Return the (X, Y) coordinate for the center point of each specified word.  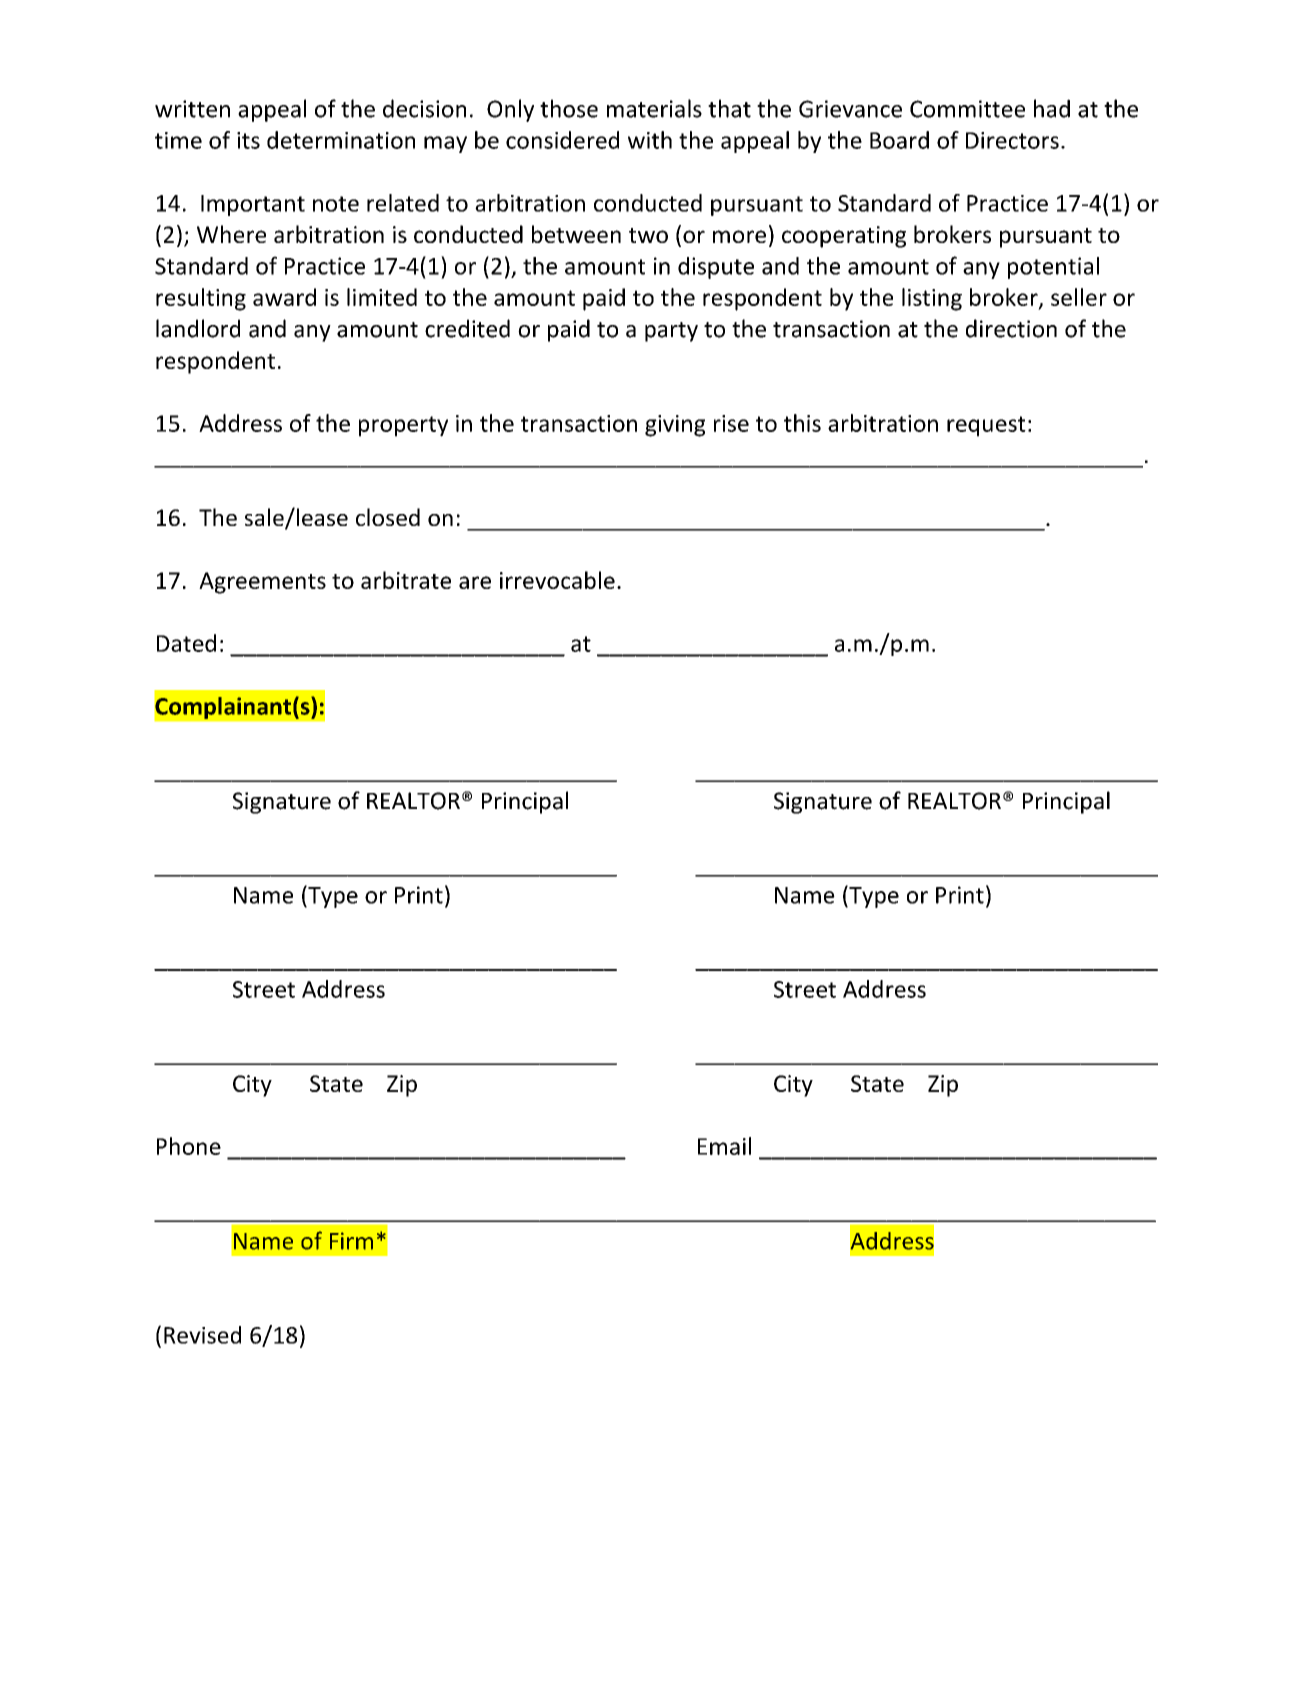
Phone (189, 1146)
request (986, 426)
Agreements (262, 583)
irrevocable (557, 580)
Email (724, 1146)
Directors (1012, 140)
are (475, 582)
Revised (202, 1335)
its (248, 140)
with (650, 140)
